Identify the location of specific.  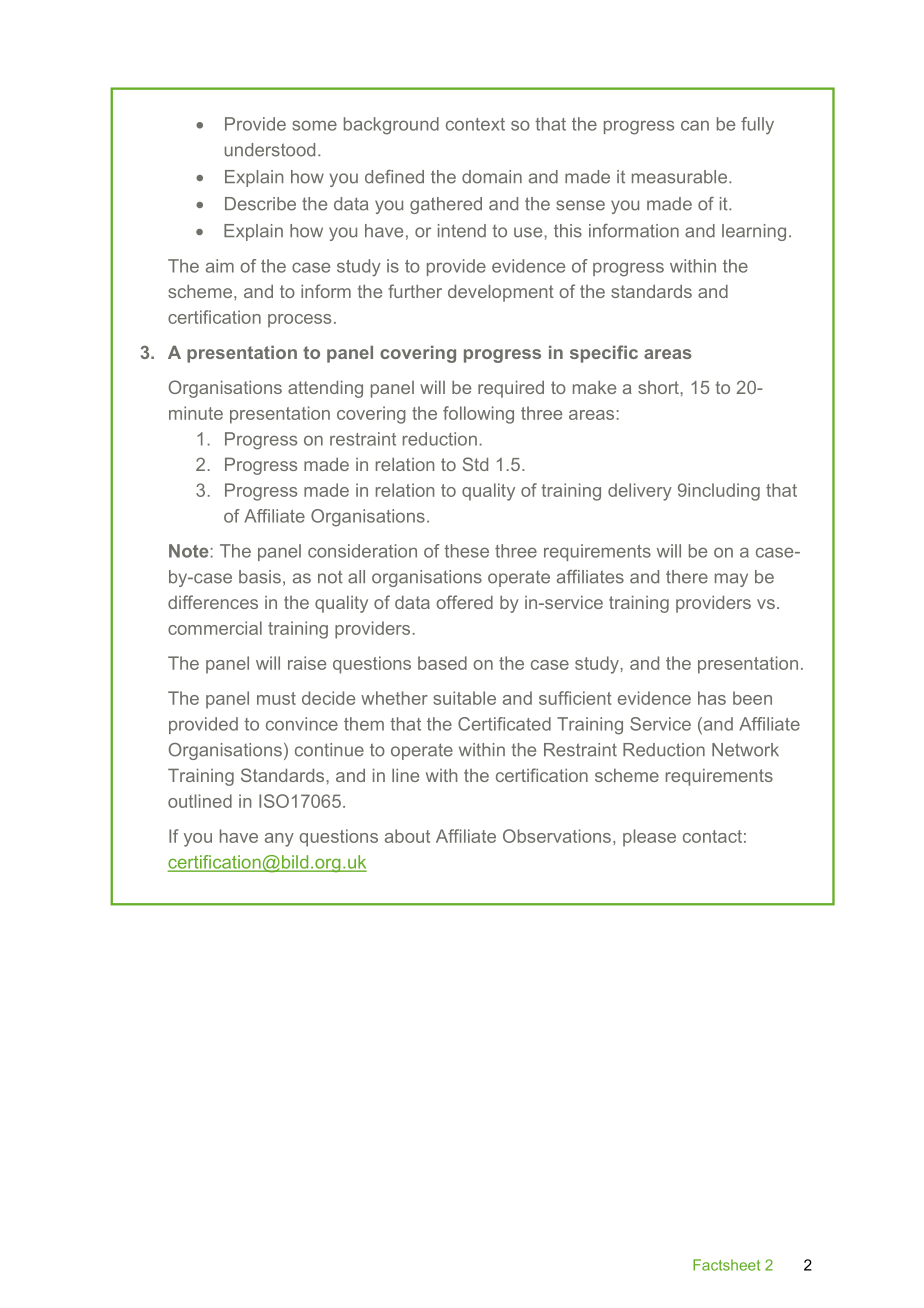
(604, 354).
